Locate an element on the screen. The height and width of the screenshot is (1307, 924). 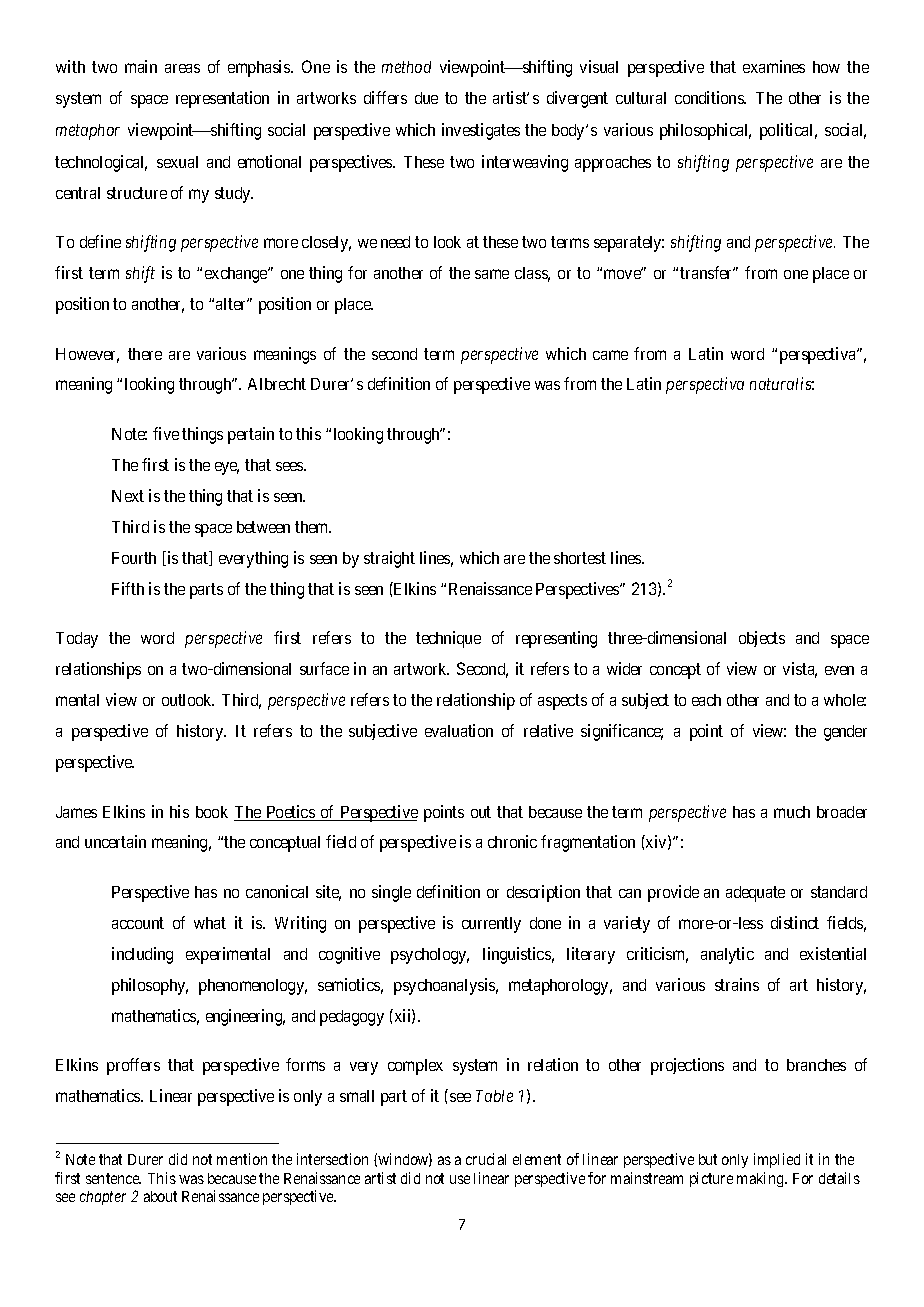
objects is located at coordinates (762, 639).
